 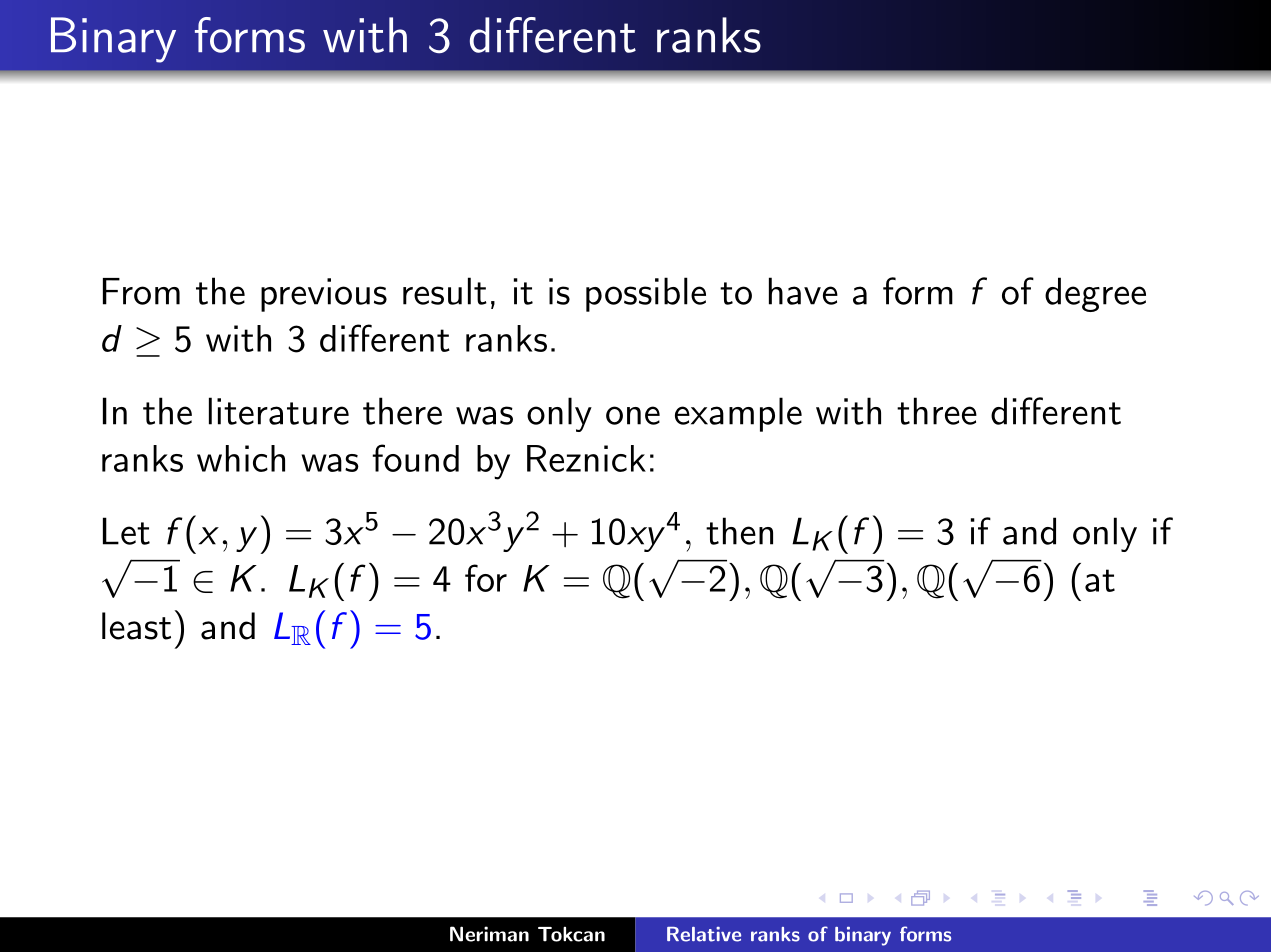 I want to click on three, so click(x=937, y=411).
